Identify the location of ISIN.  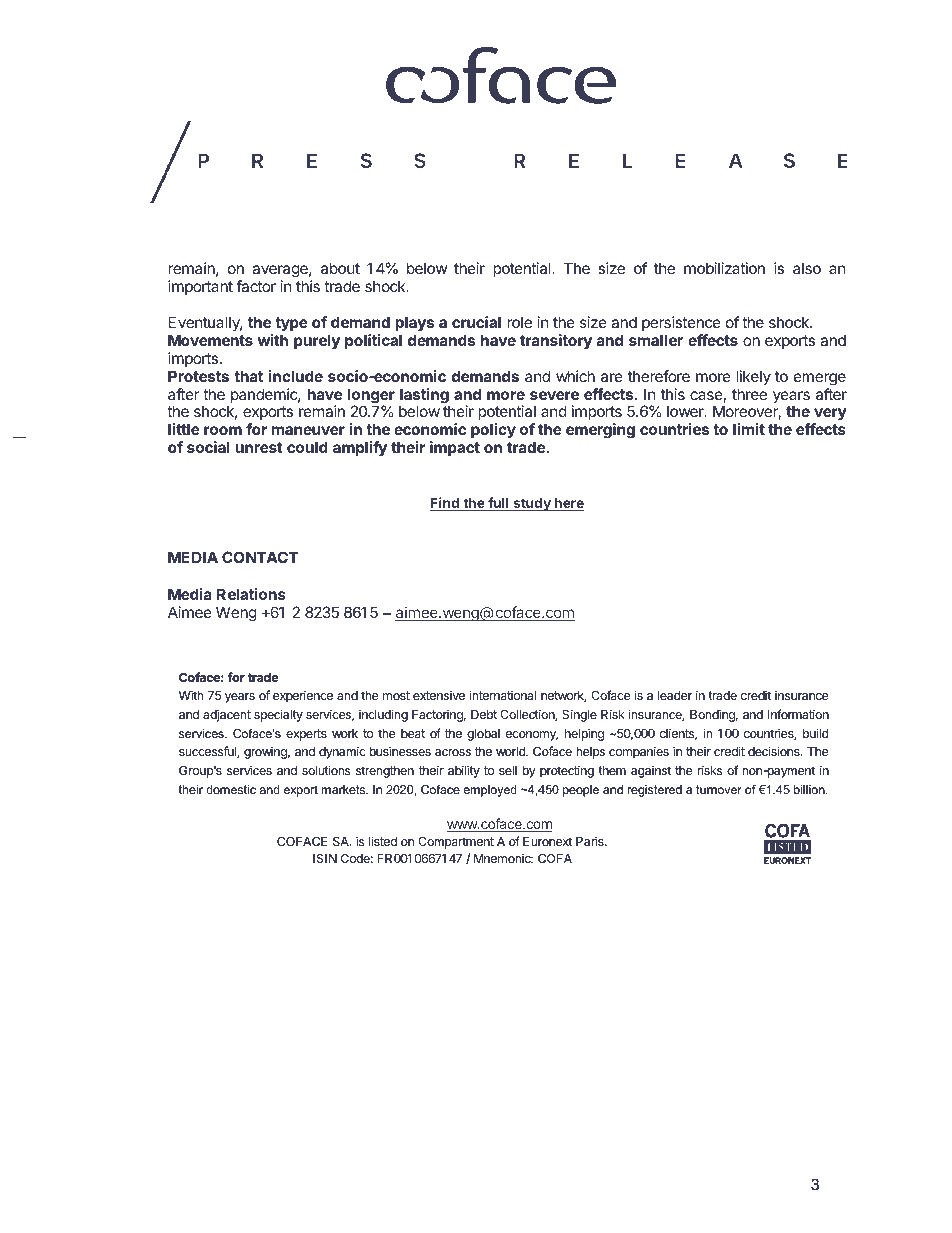
(325, 858).
